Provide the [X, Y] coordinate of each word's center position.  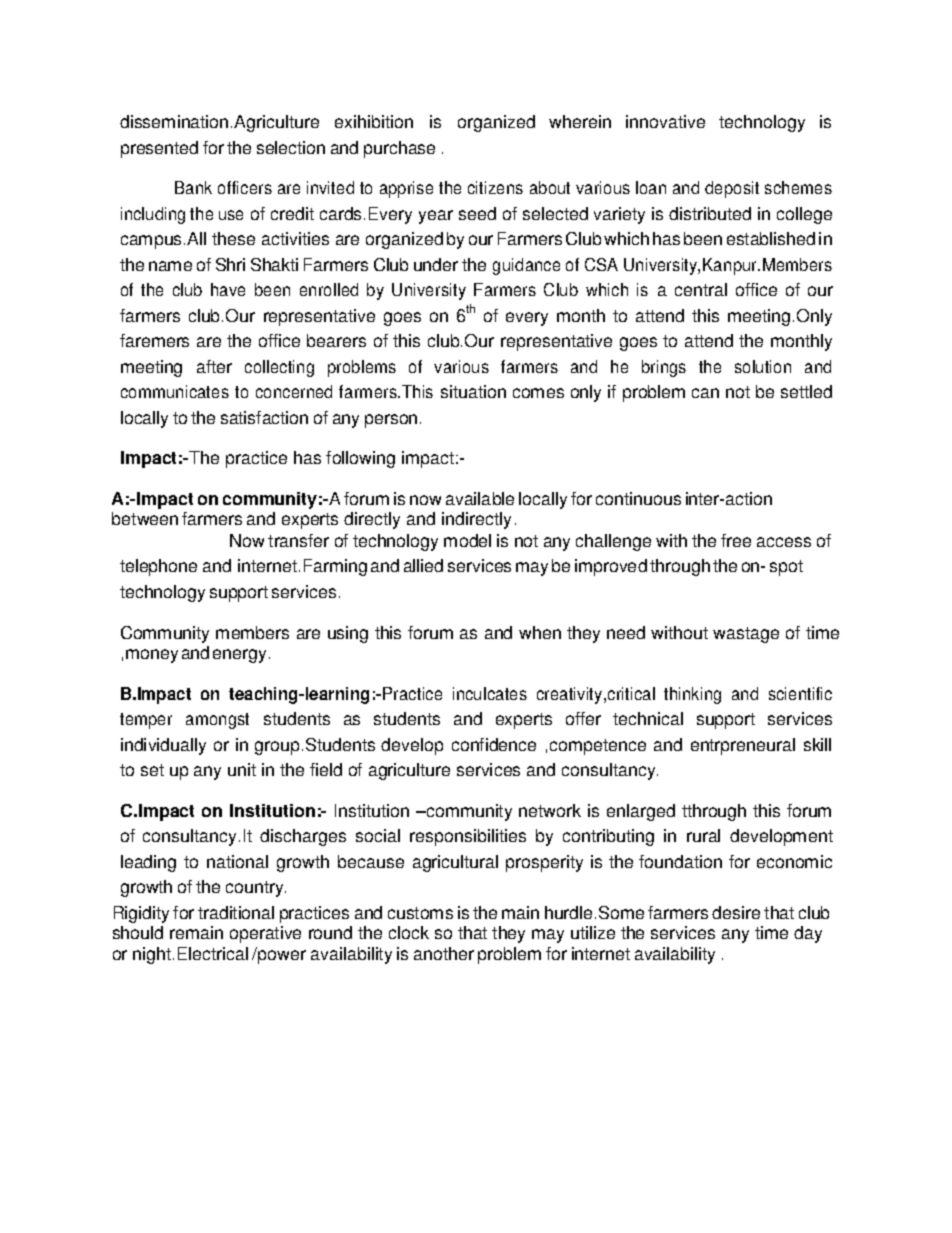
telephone [158, 567]
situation [473, 391]
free [736, 540]
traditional [236, 912]
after [214, 366]
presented [159, 149]
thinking [692, 695]
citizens [495, 187]
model [467, 540]
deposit [732, 189]
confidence [494, 744]
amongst [217, 721]
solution [763, 366]
